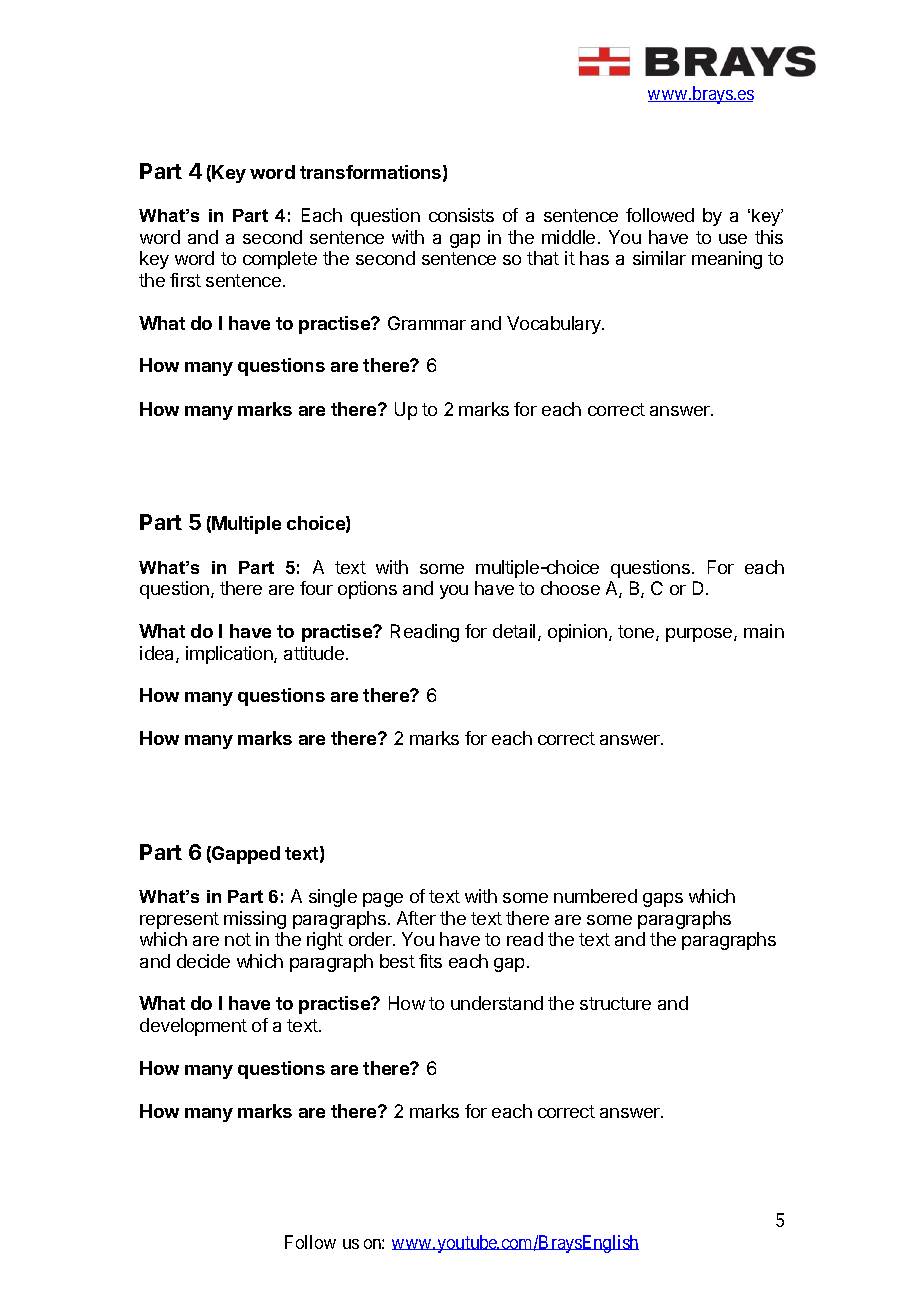 This screenshot has height=1308, width=924. What do you see at coordinates (497, 1003) in the screenshot?
I see `understand` at bounding box center [497, 1003].
